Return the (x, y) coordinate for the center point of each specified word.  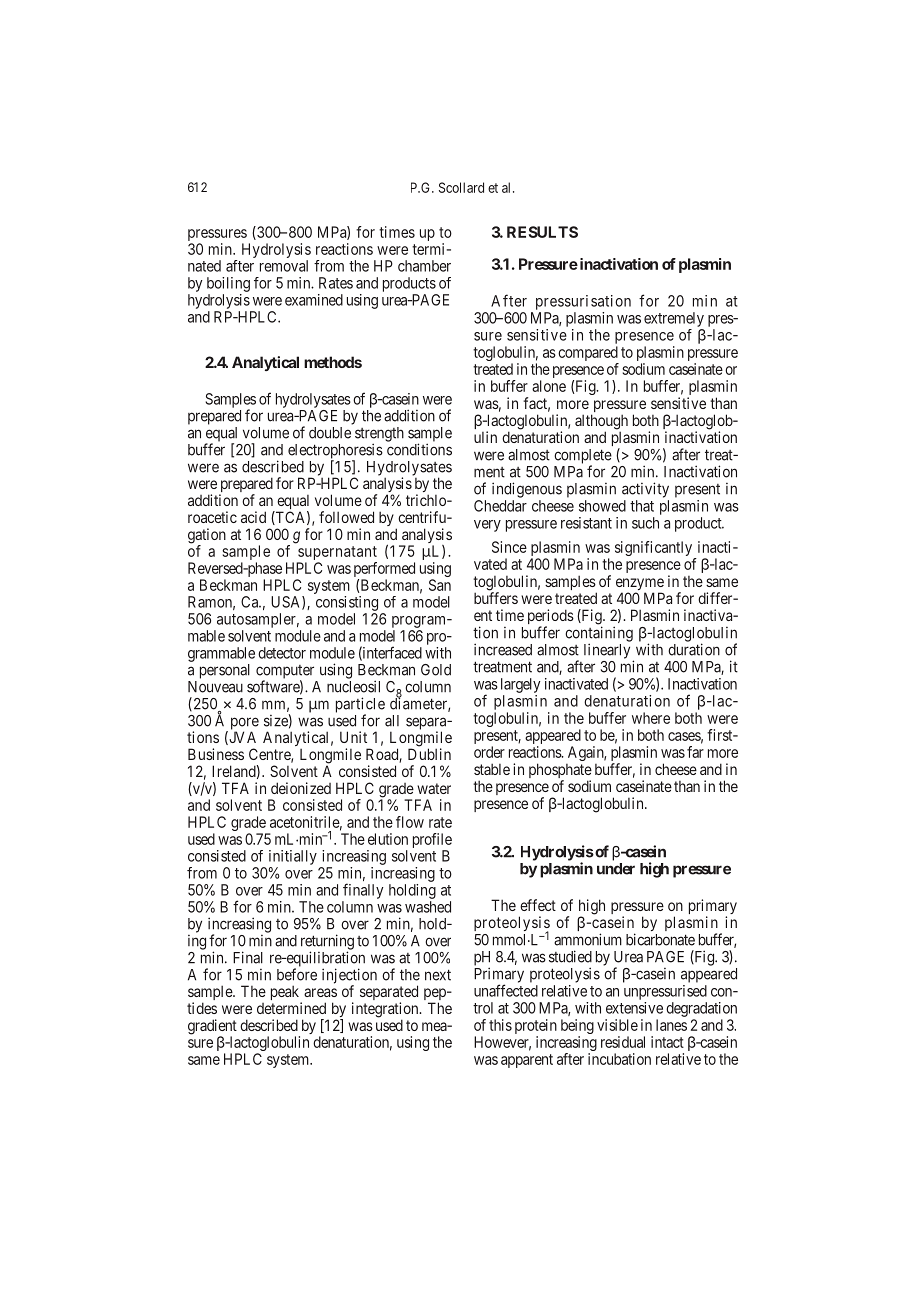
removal (284, 266)
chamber (424, 266)
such (645, 523)
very (487, 526)
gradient (212, 1028)
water (434, 788)
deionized (301, 788)
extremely (674, 319)
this (500, 1025)
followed (346, 517)
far (695, 752)
